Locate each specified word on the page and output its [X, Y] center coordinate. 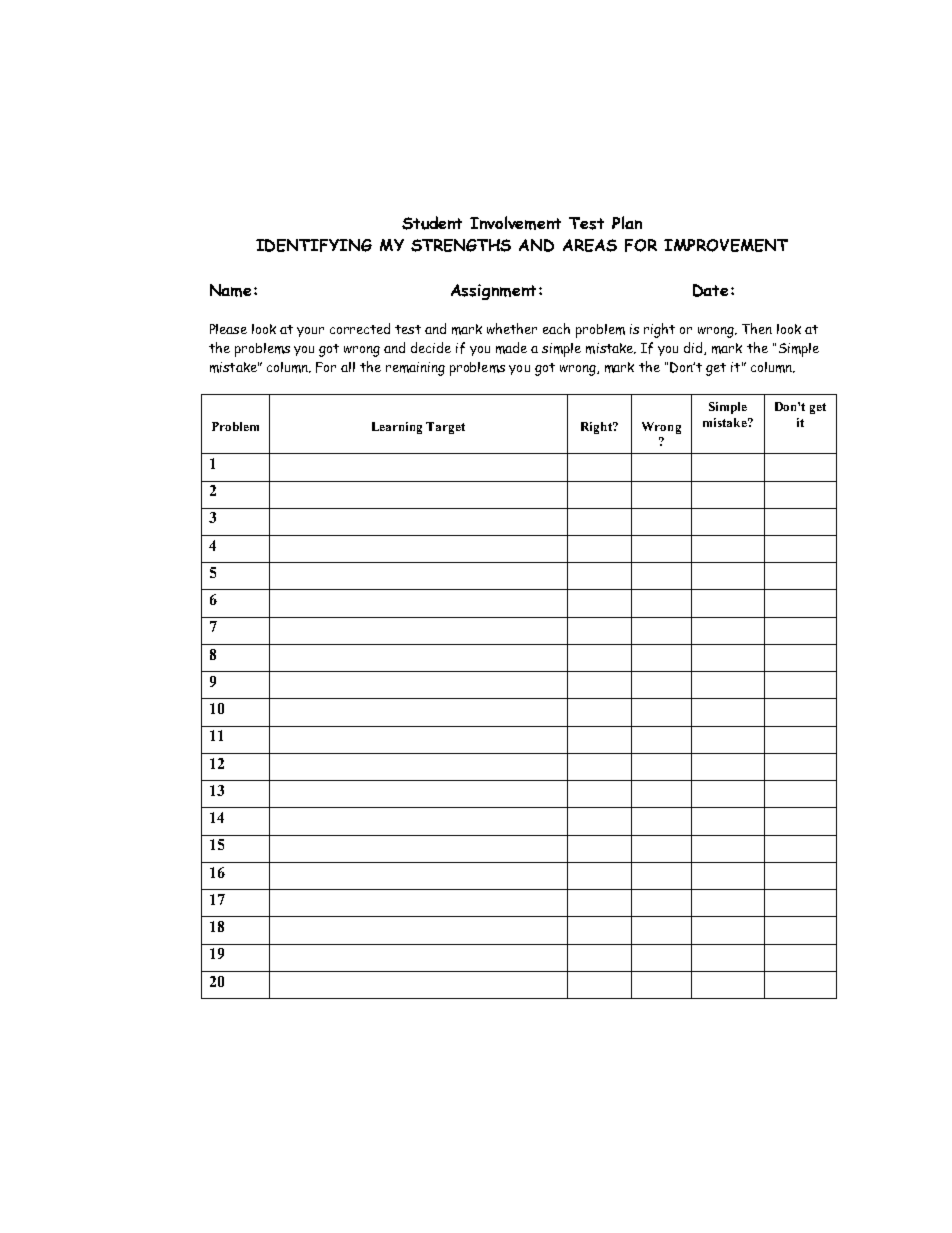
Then [757, 328]
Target [445, 428]
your [310, 332]
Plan [627, 222]
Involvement [515, 223]
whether [512, 328]
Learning [397, 428]
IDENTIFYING [314, 245]
